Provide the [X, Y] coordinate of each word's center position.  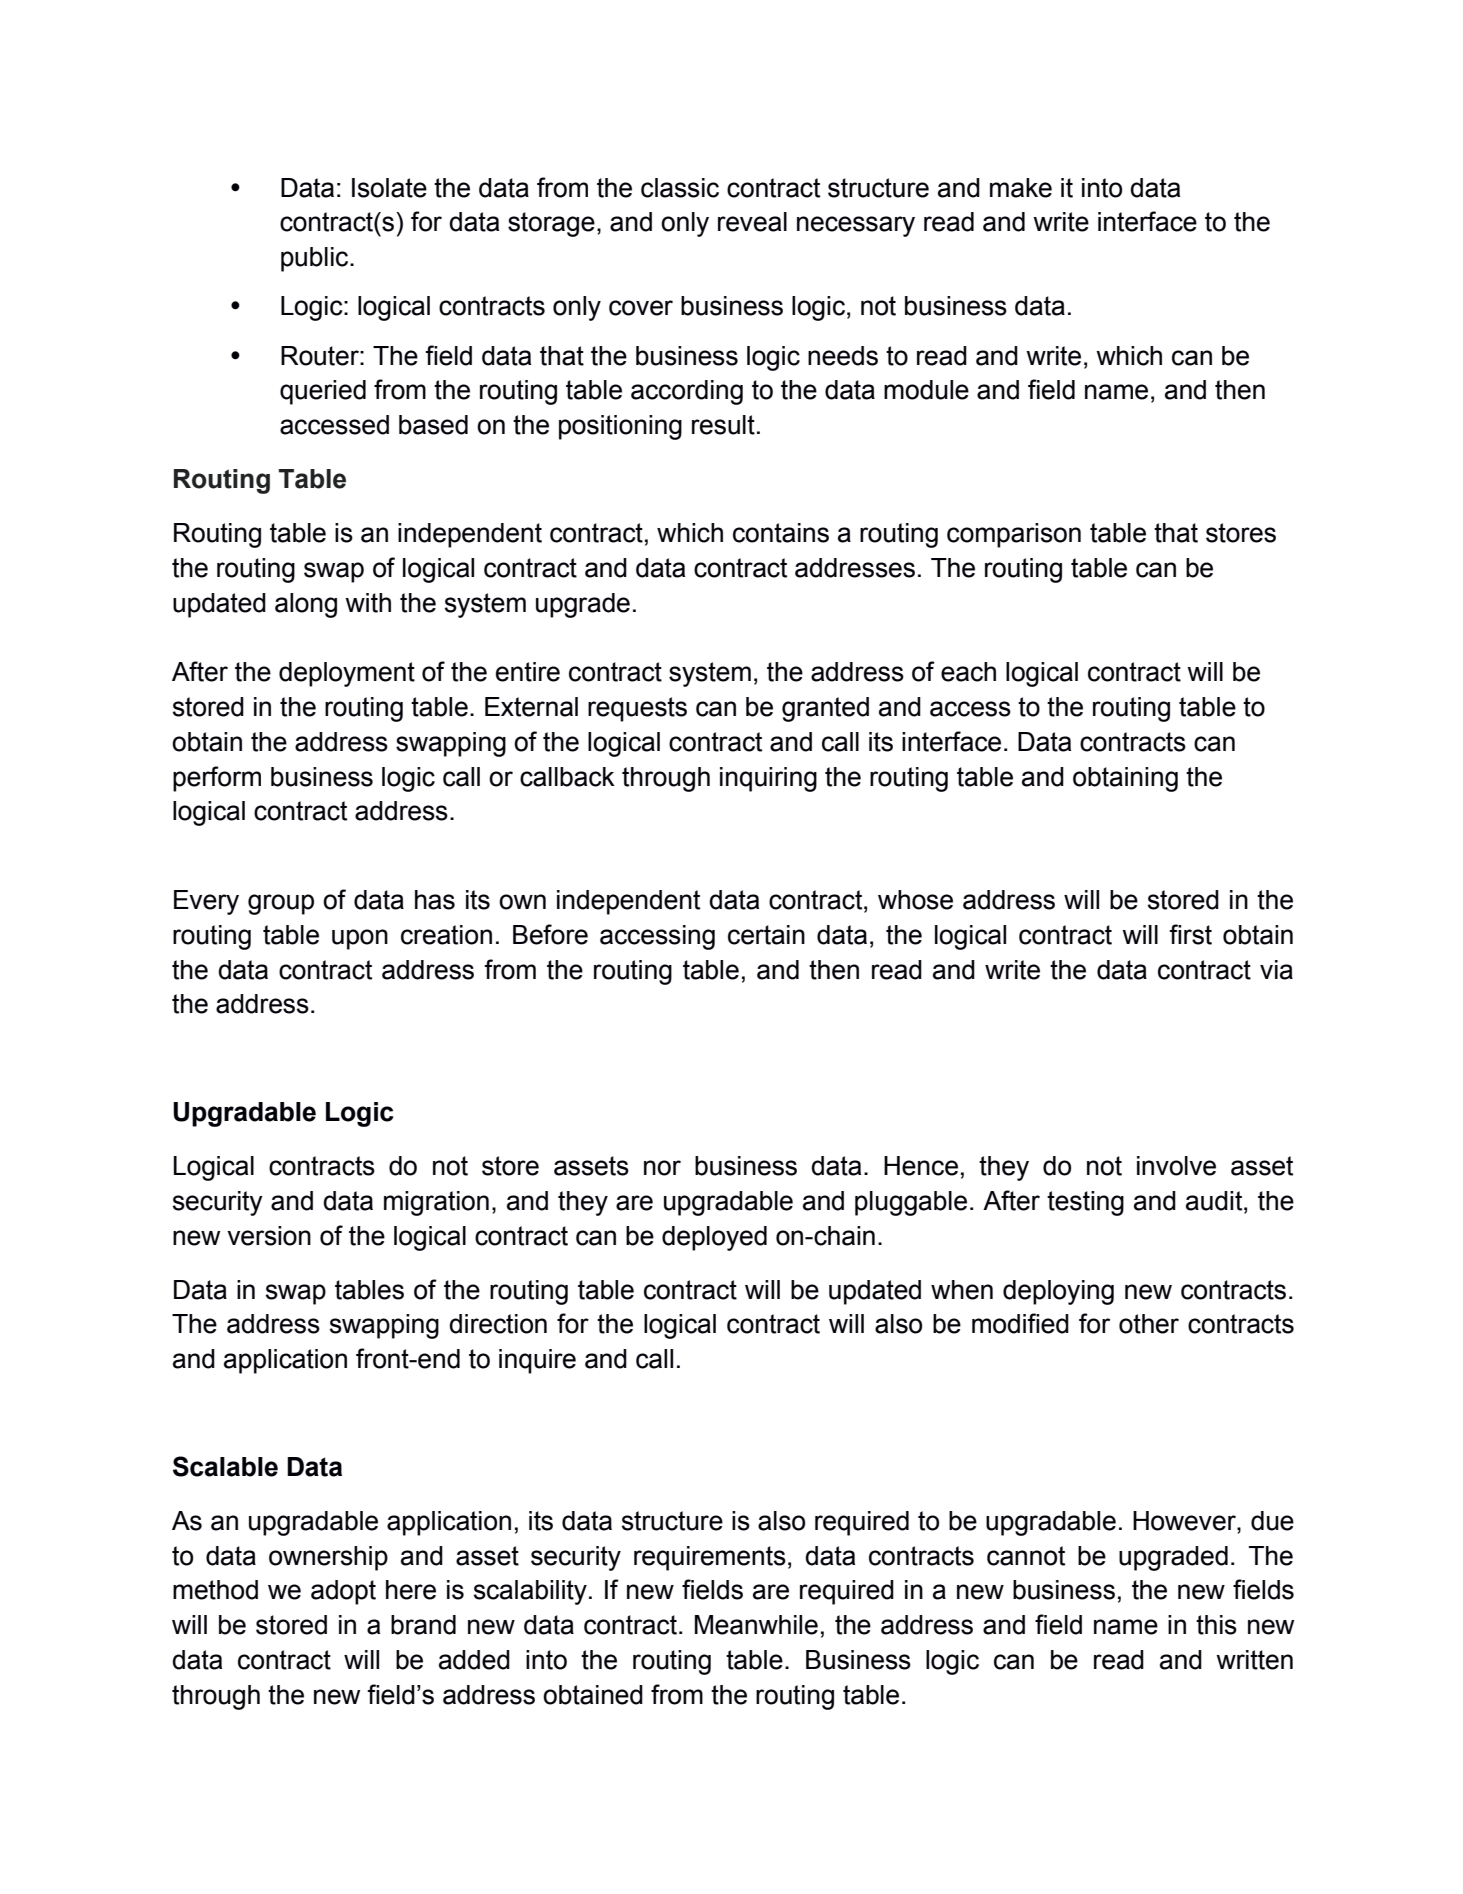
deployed [714, 1238]
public [316, 259]
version [269, 1236]
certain [766, 935]
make [1021, 188]
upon [360, 939]
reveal [752, 222]
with [368, 603]
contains [781, 533]
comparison [1014, 535]
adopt [343, 1592]
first [1190, 934]
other [1149, 1324]
